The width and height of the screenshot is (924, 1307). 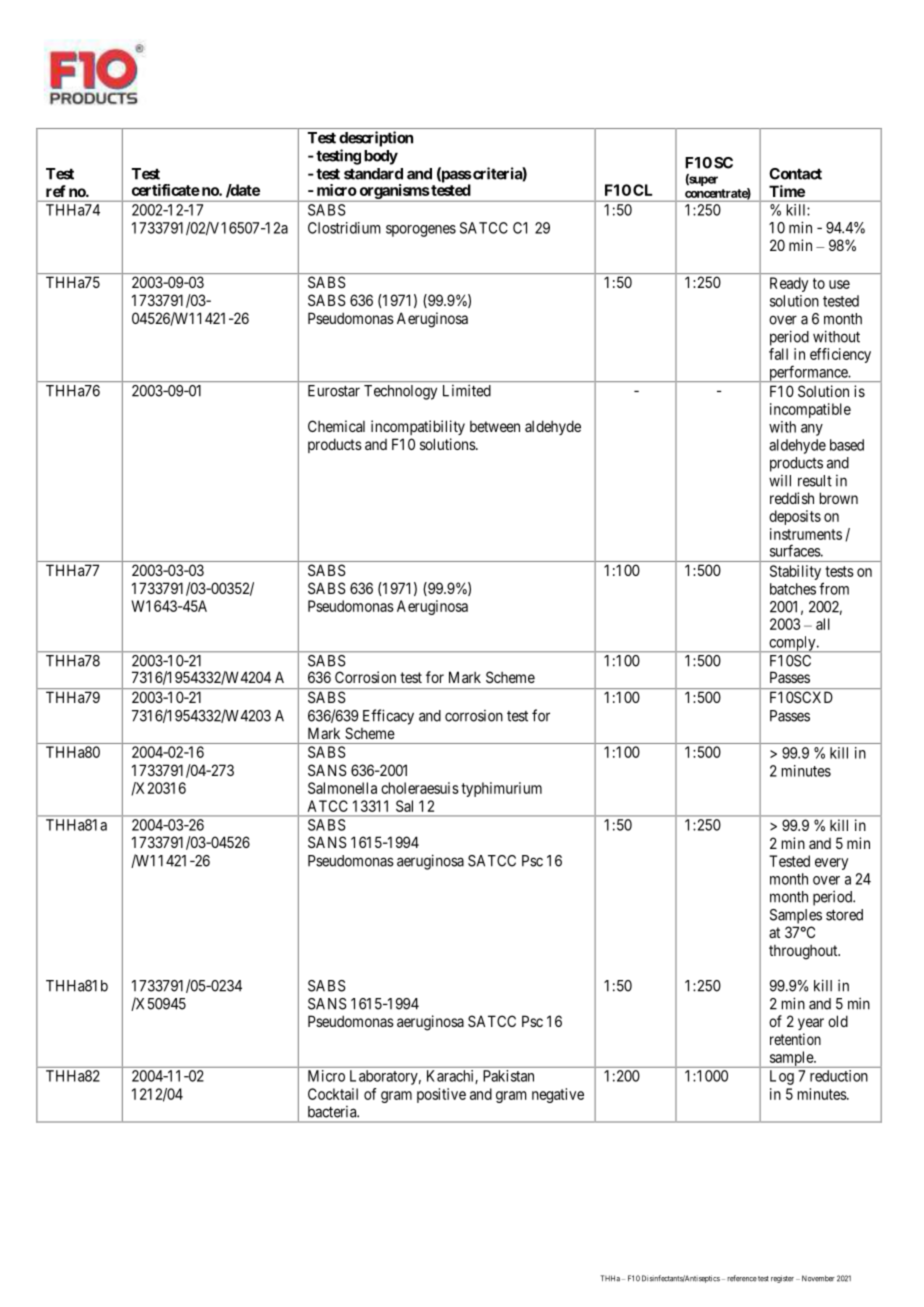 What do you see at coordinates (381, 157) in the screenshot?
I see `body` at bounding box center [381, 157].
